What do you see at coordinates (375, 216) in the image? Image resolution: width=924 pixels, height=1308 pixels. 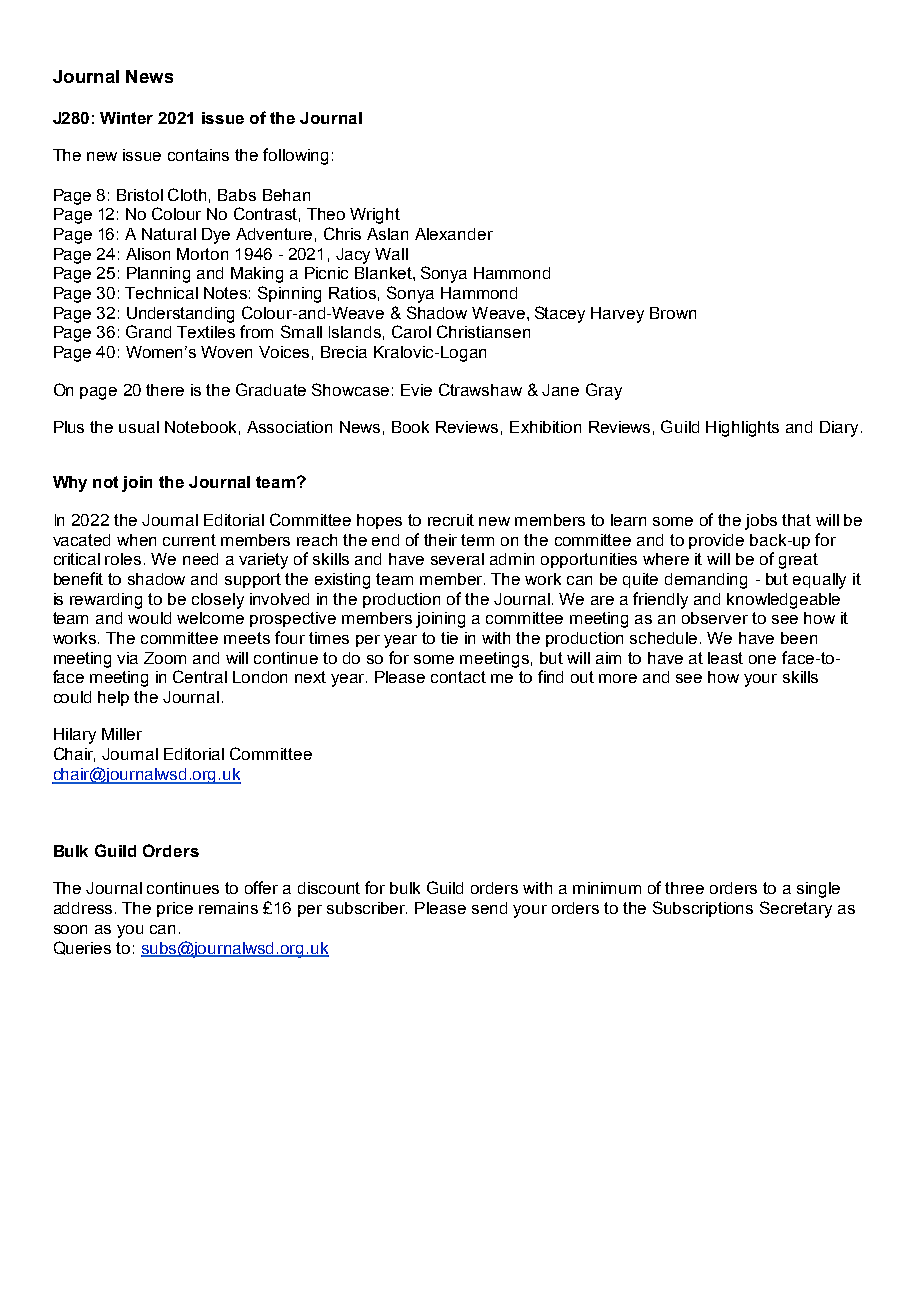 I see `Wright` at bounding box center [375, 216].
